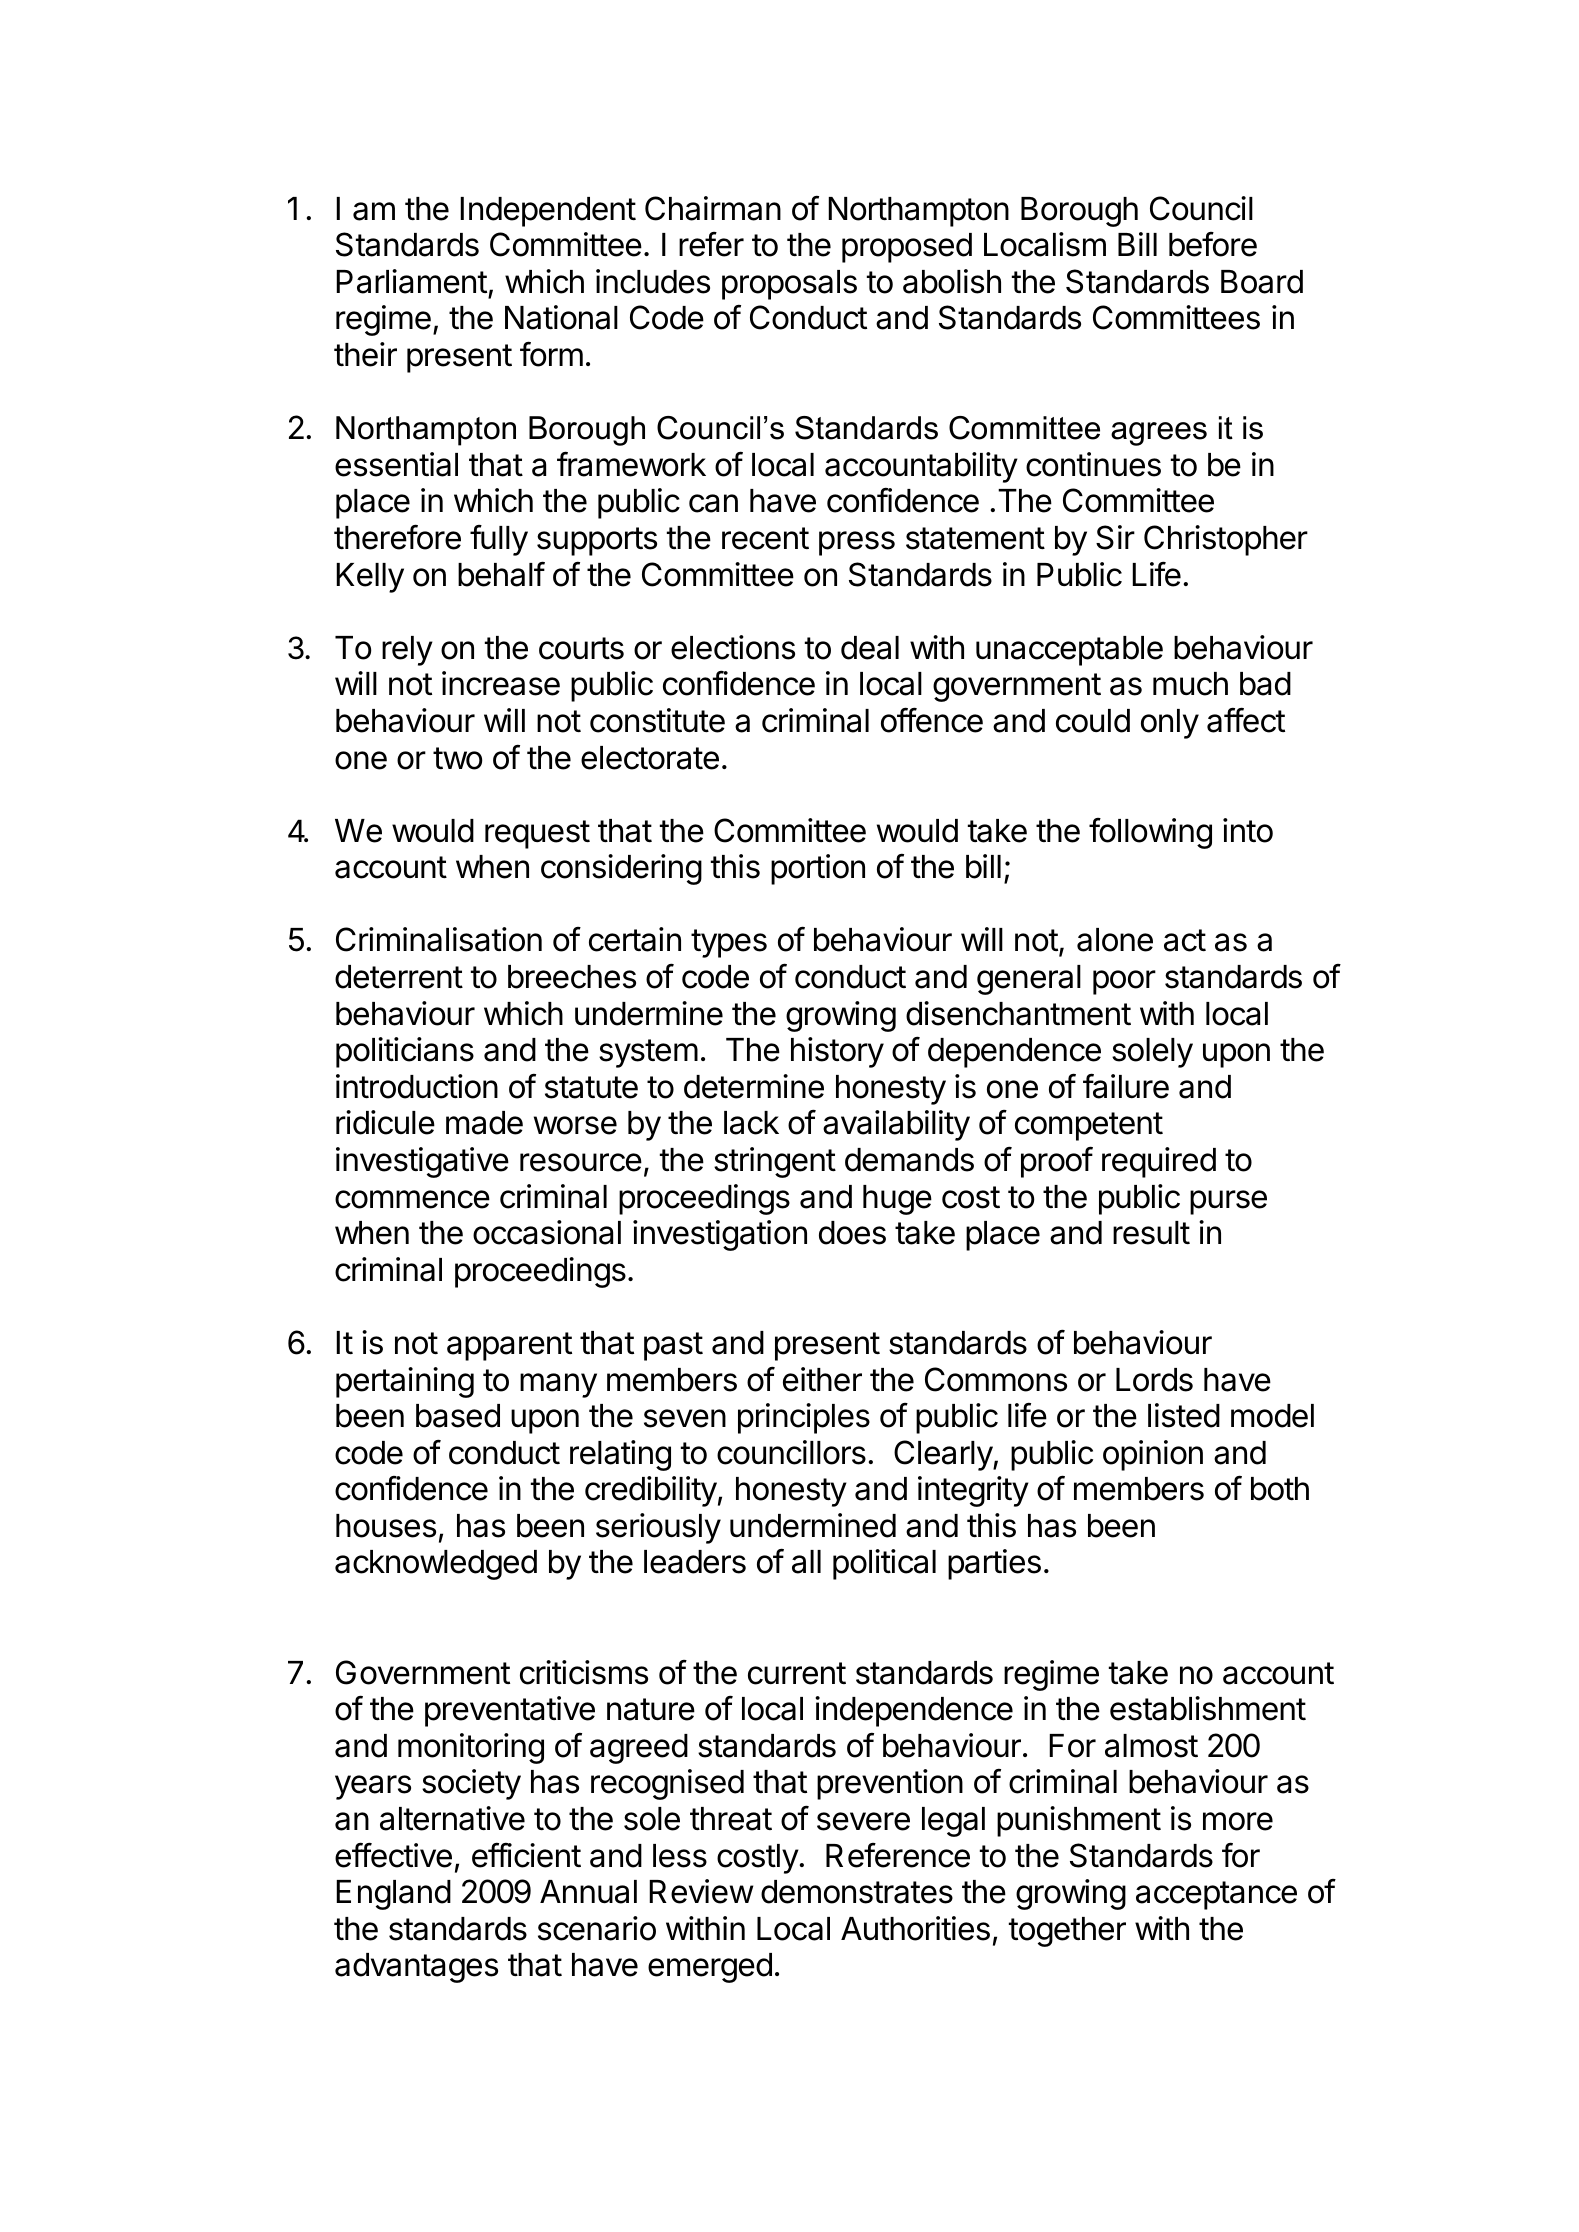 This document has width=1579, height=2232. I want to click on acceptance, so click(1216, 1895).
